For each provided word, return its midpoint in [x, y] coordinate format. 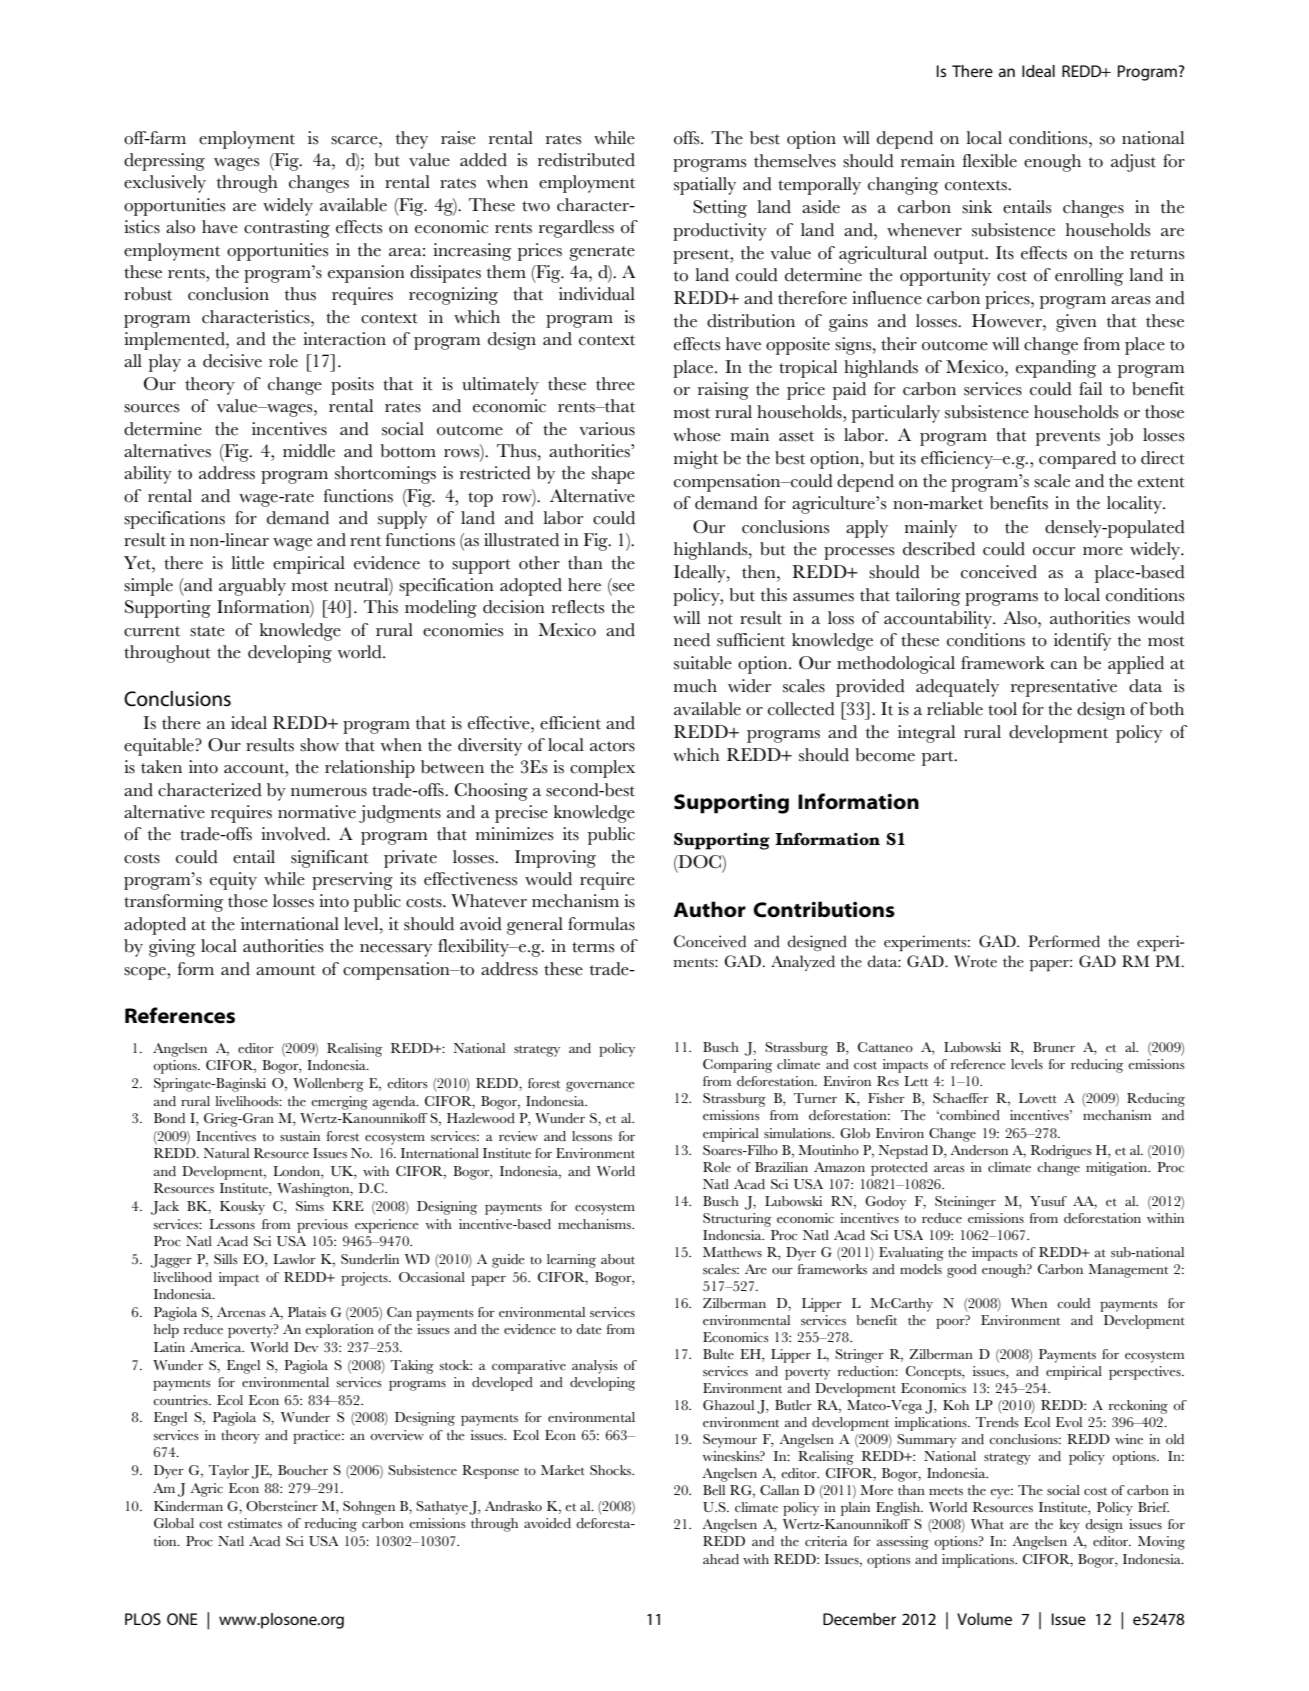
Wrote [975, 961]
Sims [310, 1206]
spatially [705, 186]
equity [233, 881]
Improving [555, 859]
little [247, 563]
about [618, 1259]
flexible [990, 161]
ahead [721, 1559]
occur [1054, 551]
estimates [255, 1523]
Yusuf [1048, 1201]
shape [613, 475]
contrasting [287, 229]
